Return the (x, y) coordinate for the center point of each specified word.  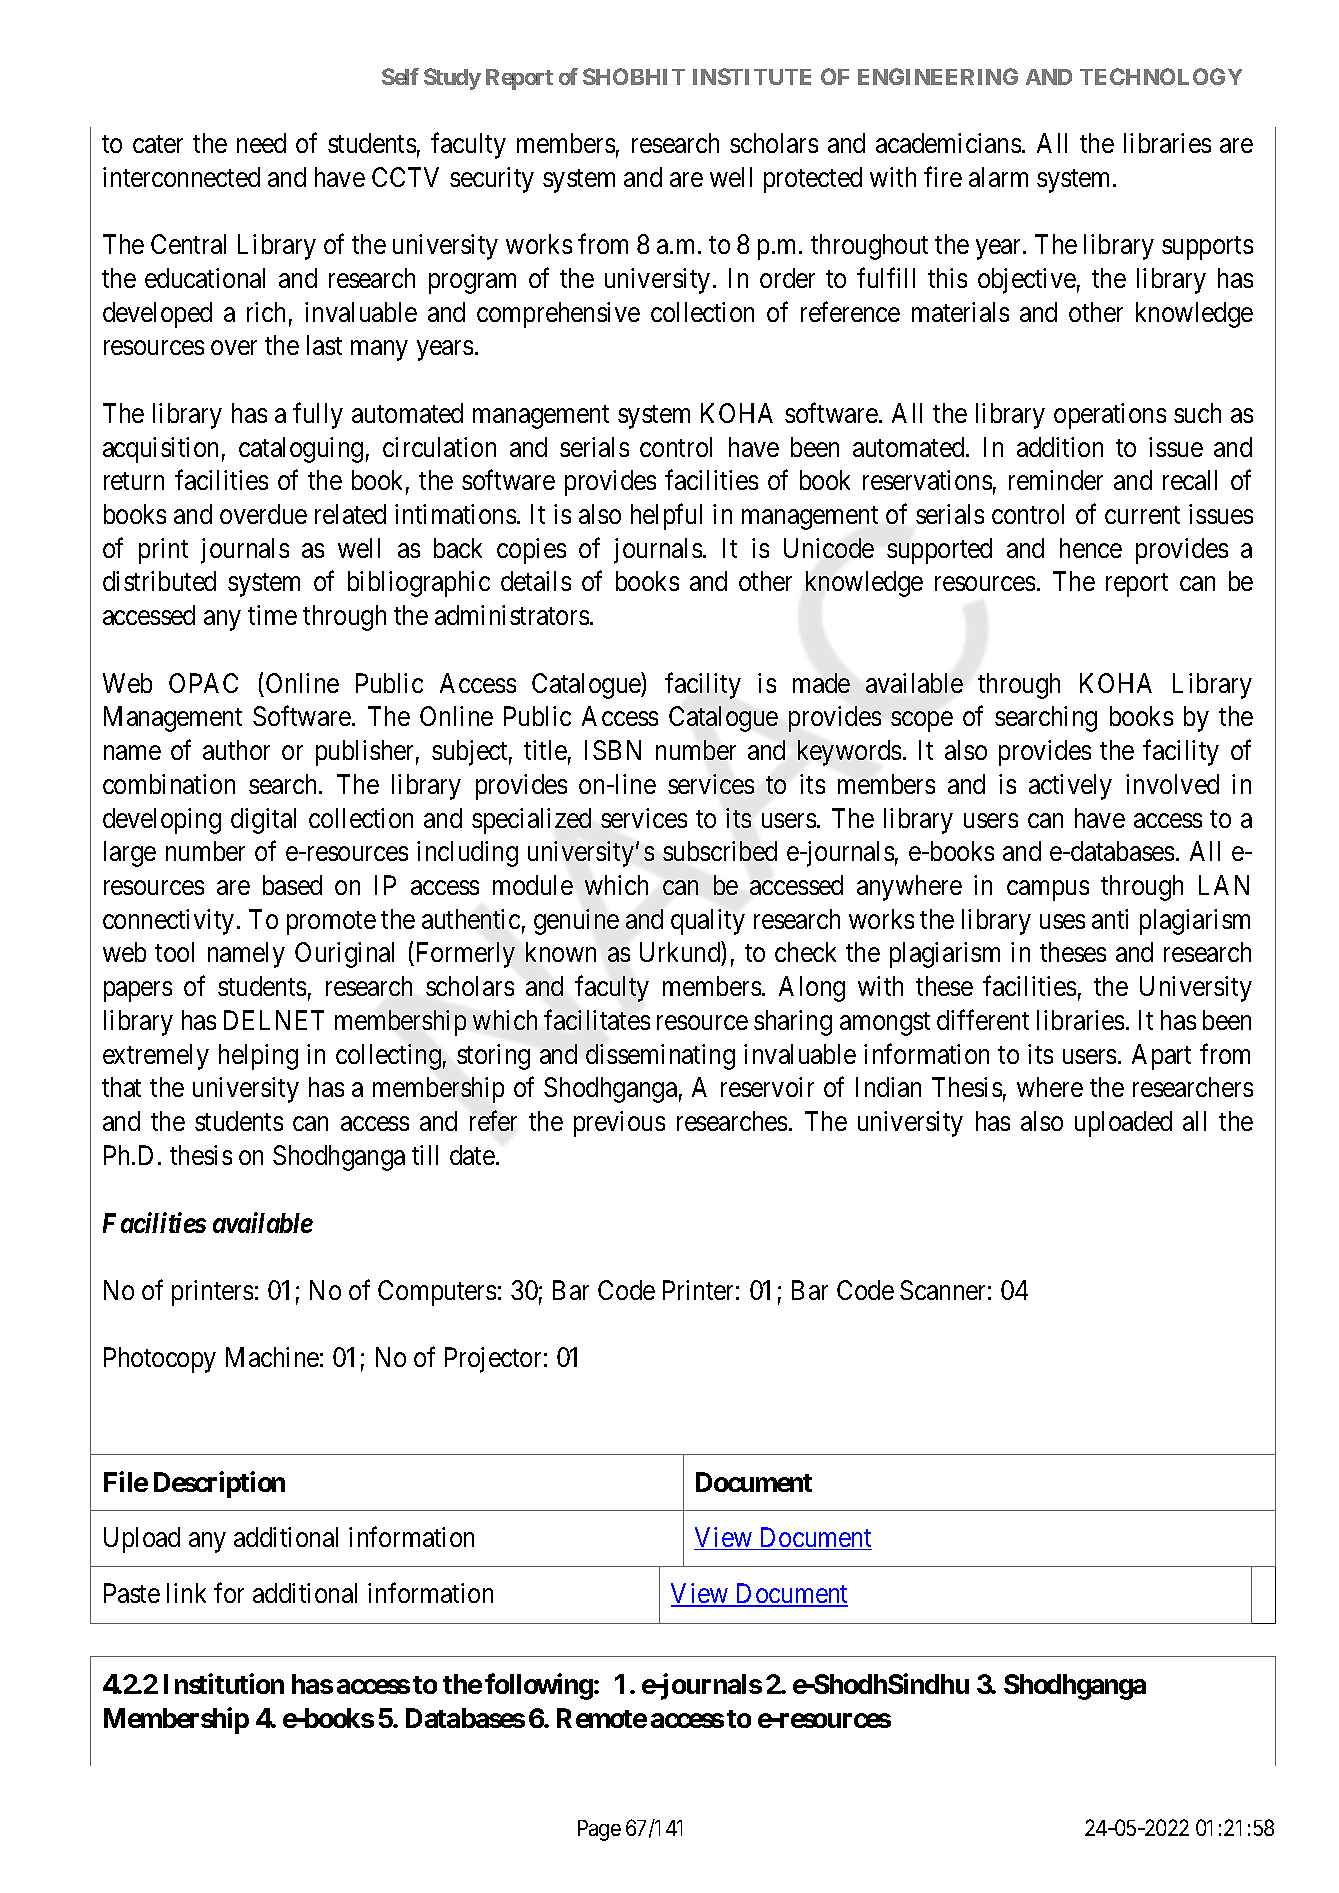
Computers (437, 1293)
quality (708, 922)
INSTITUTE (752, 76)
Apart (1161, 1057)
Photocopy (160, 1360)
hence (1091, 548)
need (261, 143)
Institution (224, 1683)
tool (174, 952)
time (272, 615)
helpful (666, 517)
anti (1110, 919)
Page (599, 1830)
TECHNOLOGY (1161, 76)
